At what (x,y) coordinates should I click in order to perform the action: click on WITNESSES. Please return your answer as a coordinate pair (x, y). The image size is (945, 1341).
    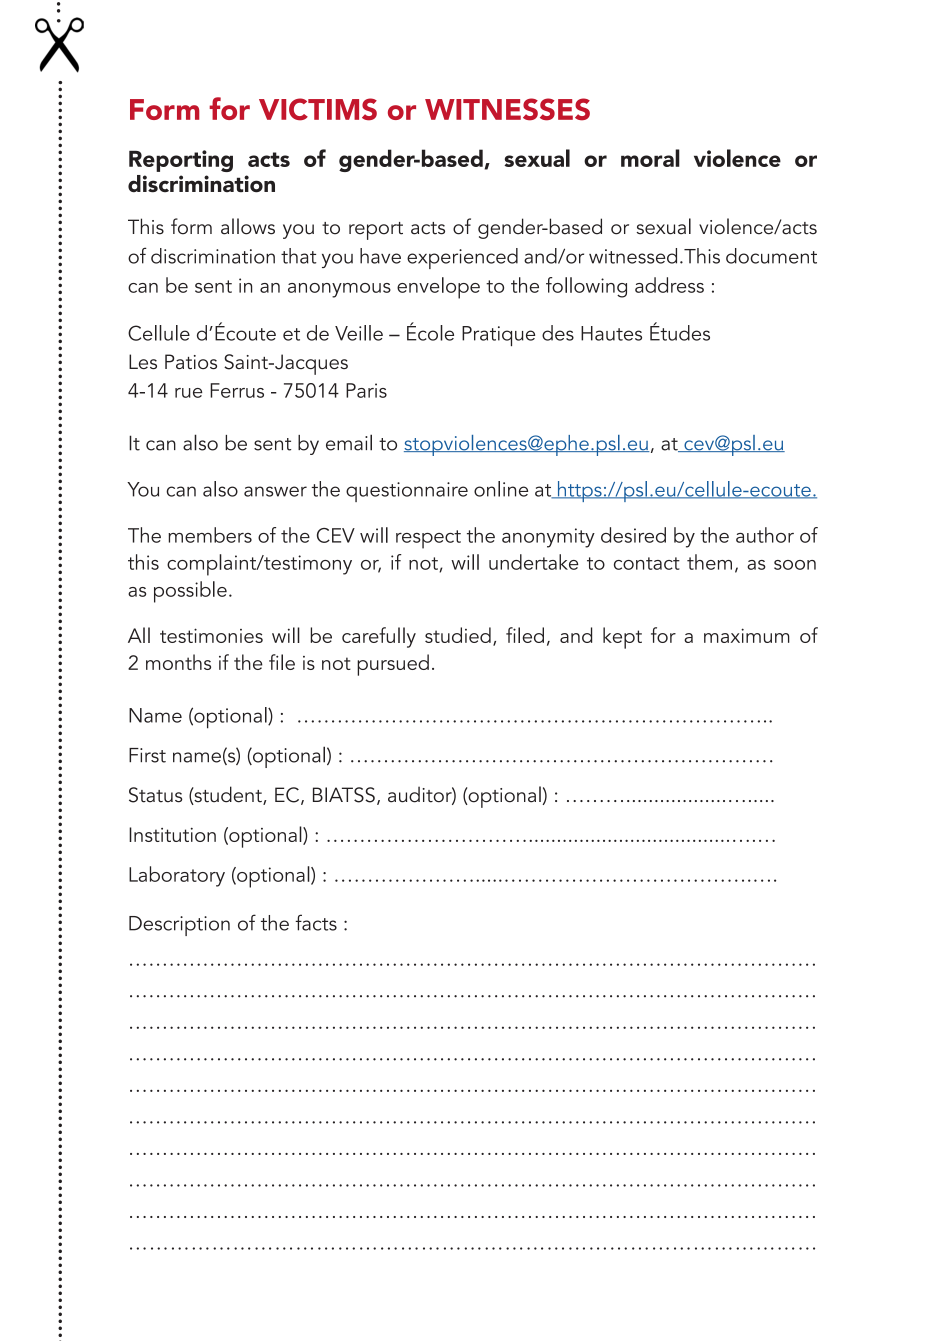
    Looking at the image, I should click on (507, 109).
